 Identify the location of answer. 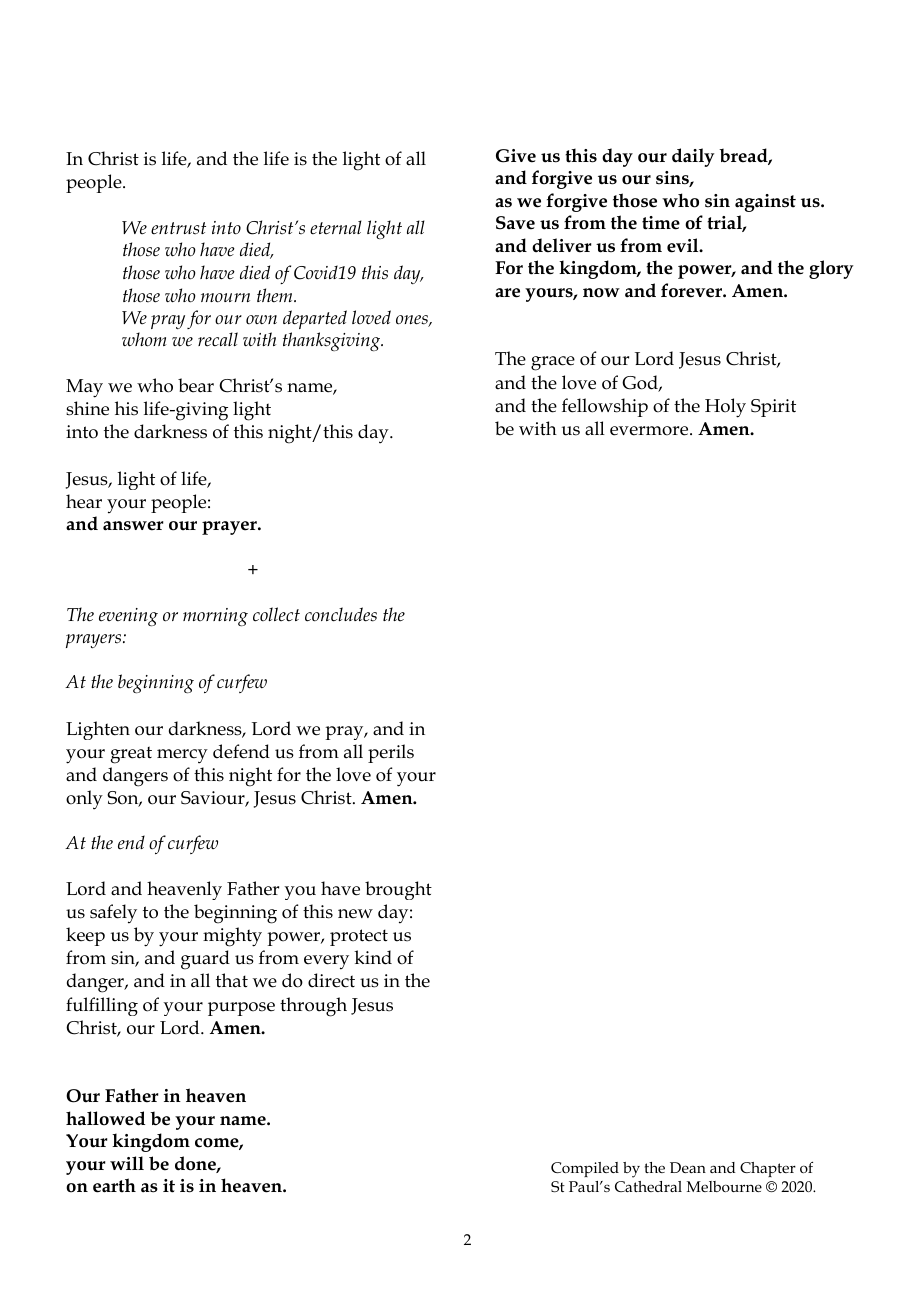
(133, 526).
